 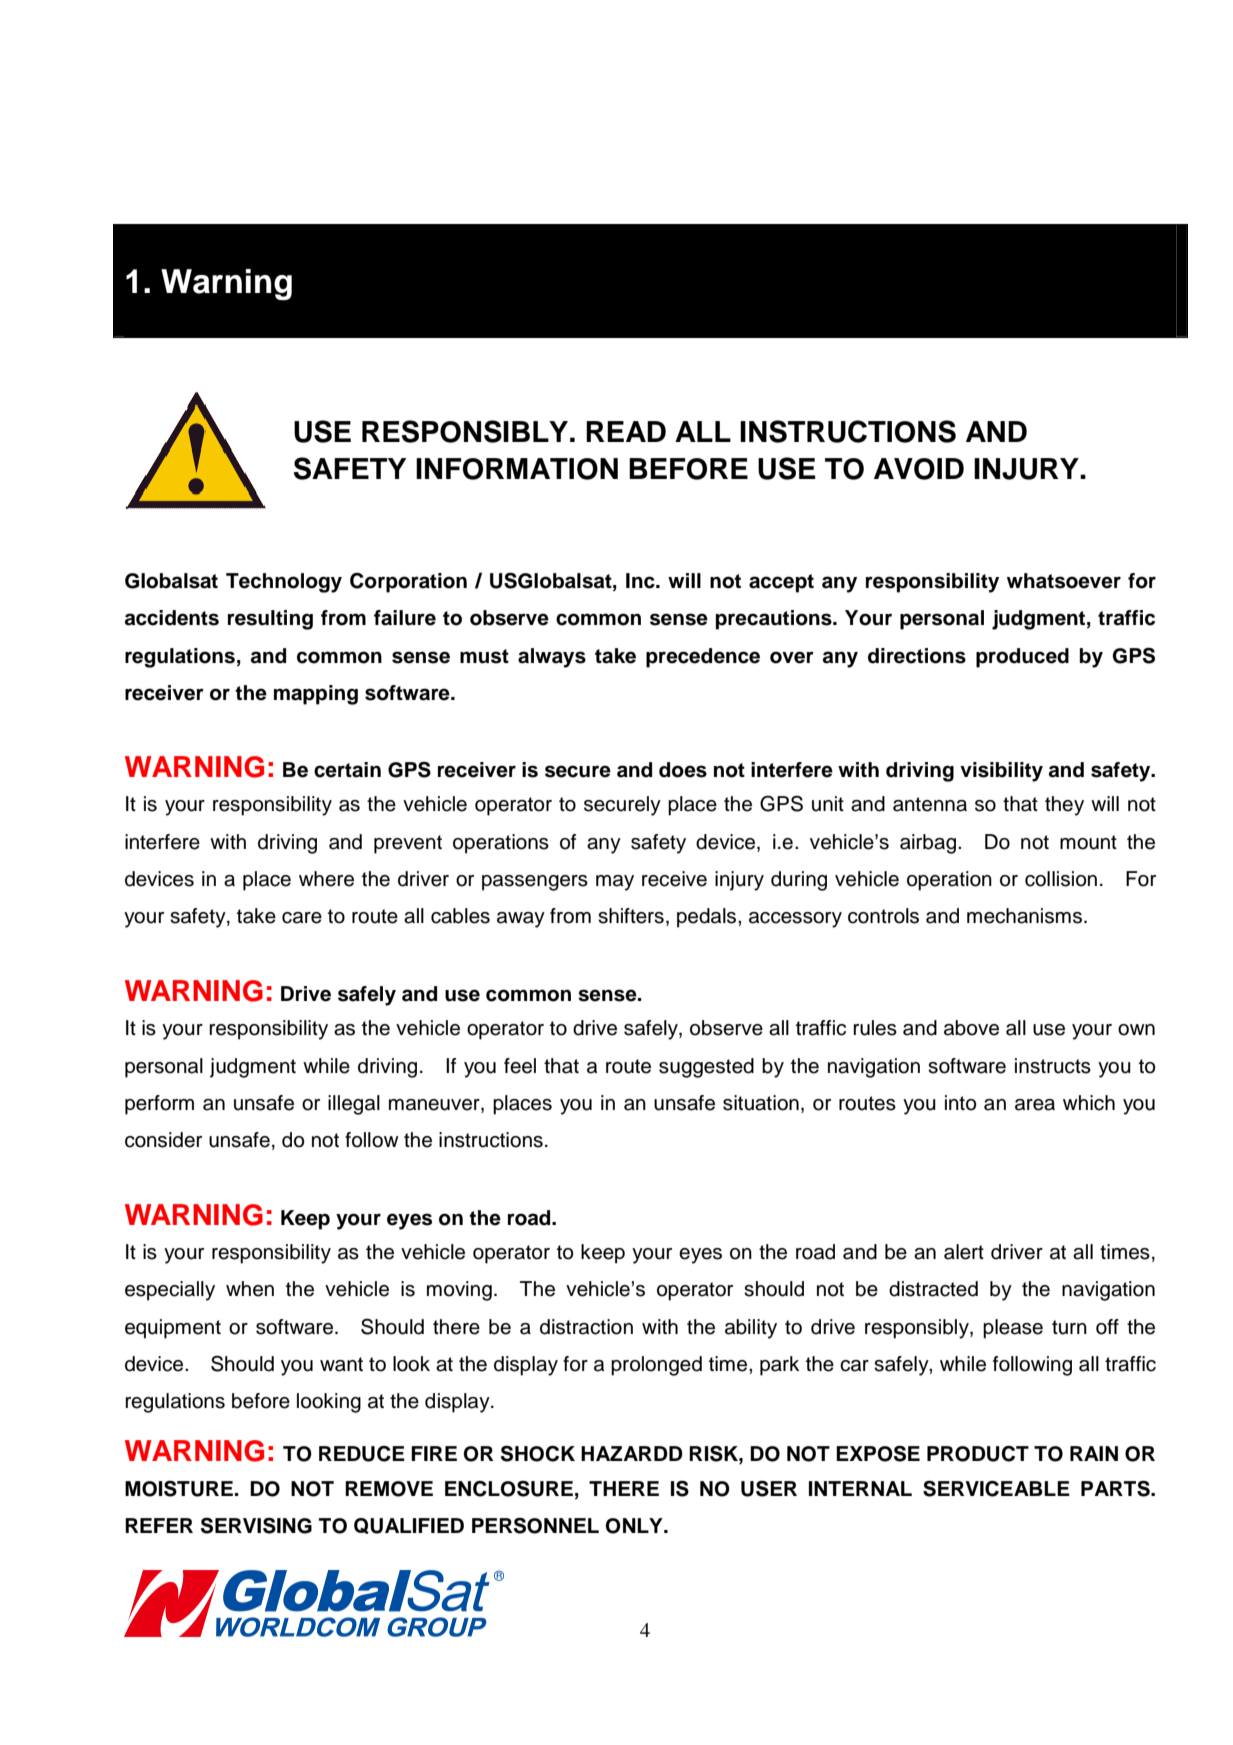 What do you see at coordinates (586, 1327) in the screenshot?
I see `distraction` at bounding box center [586, 1327].
